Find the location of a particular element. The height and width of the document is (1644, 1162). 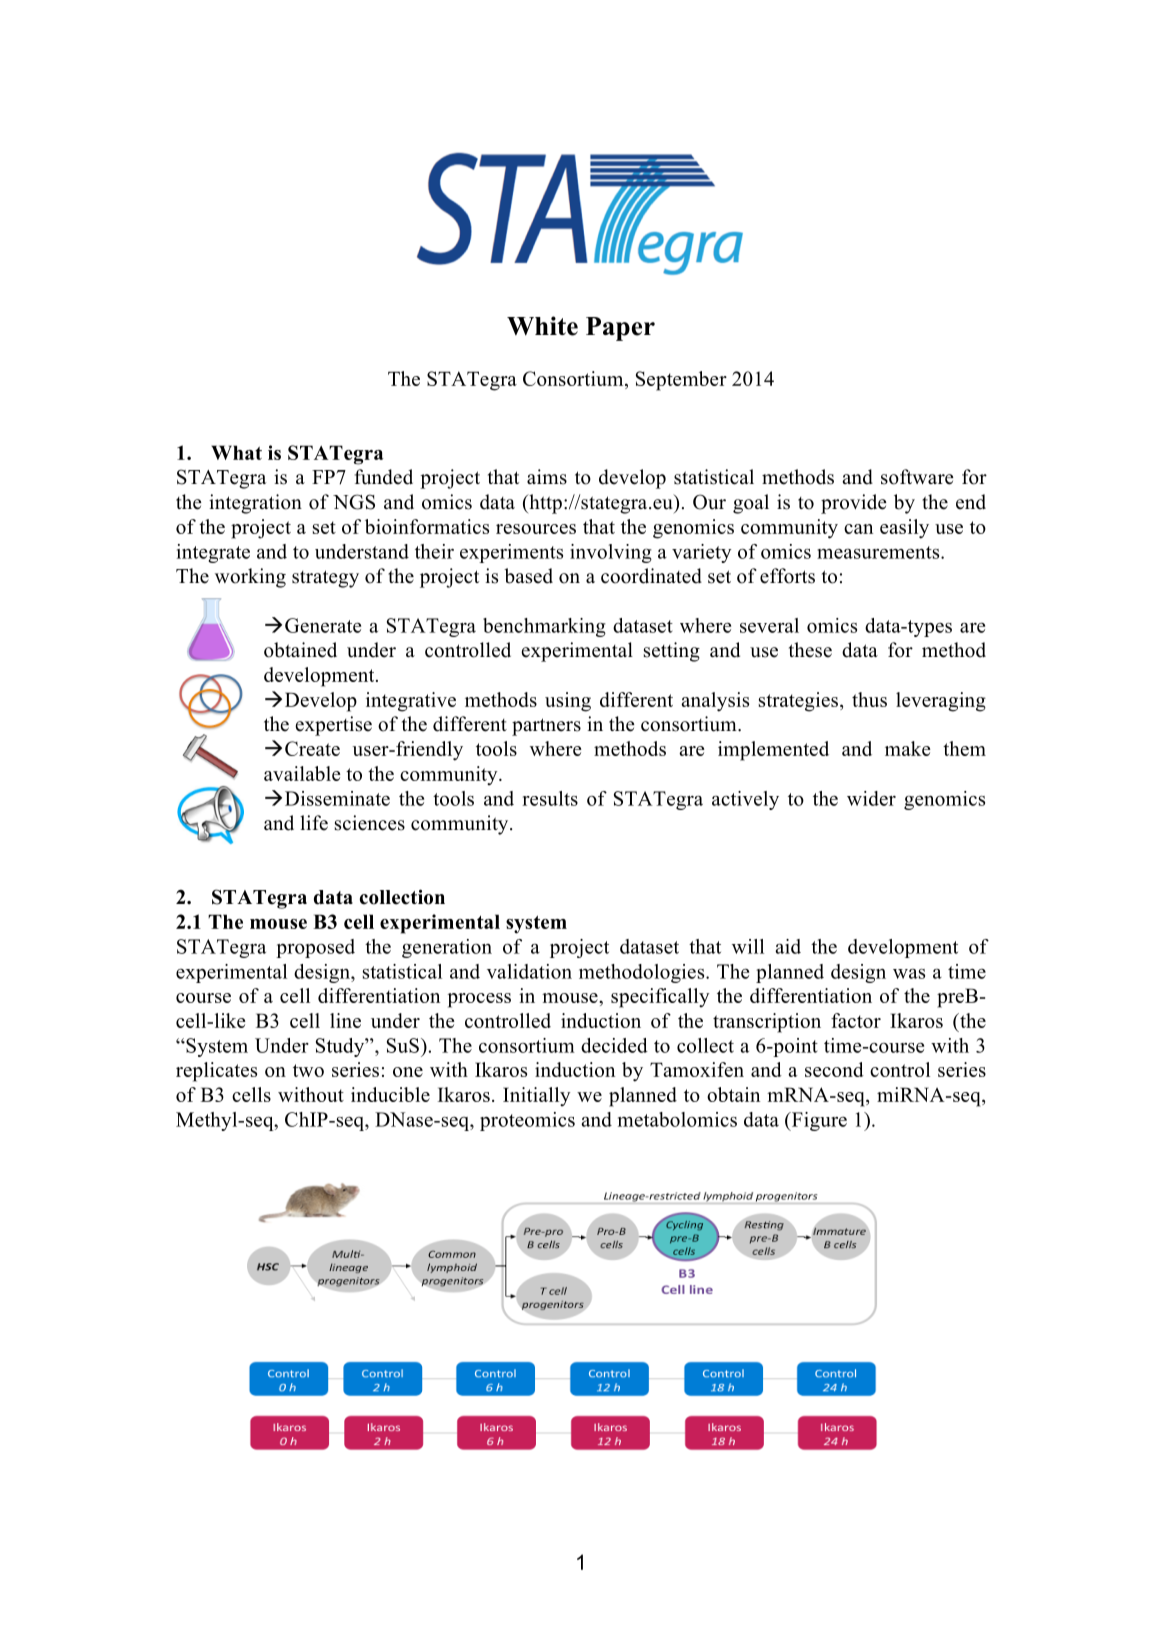

What is located at coordinates (236, 452).
